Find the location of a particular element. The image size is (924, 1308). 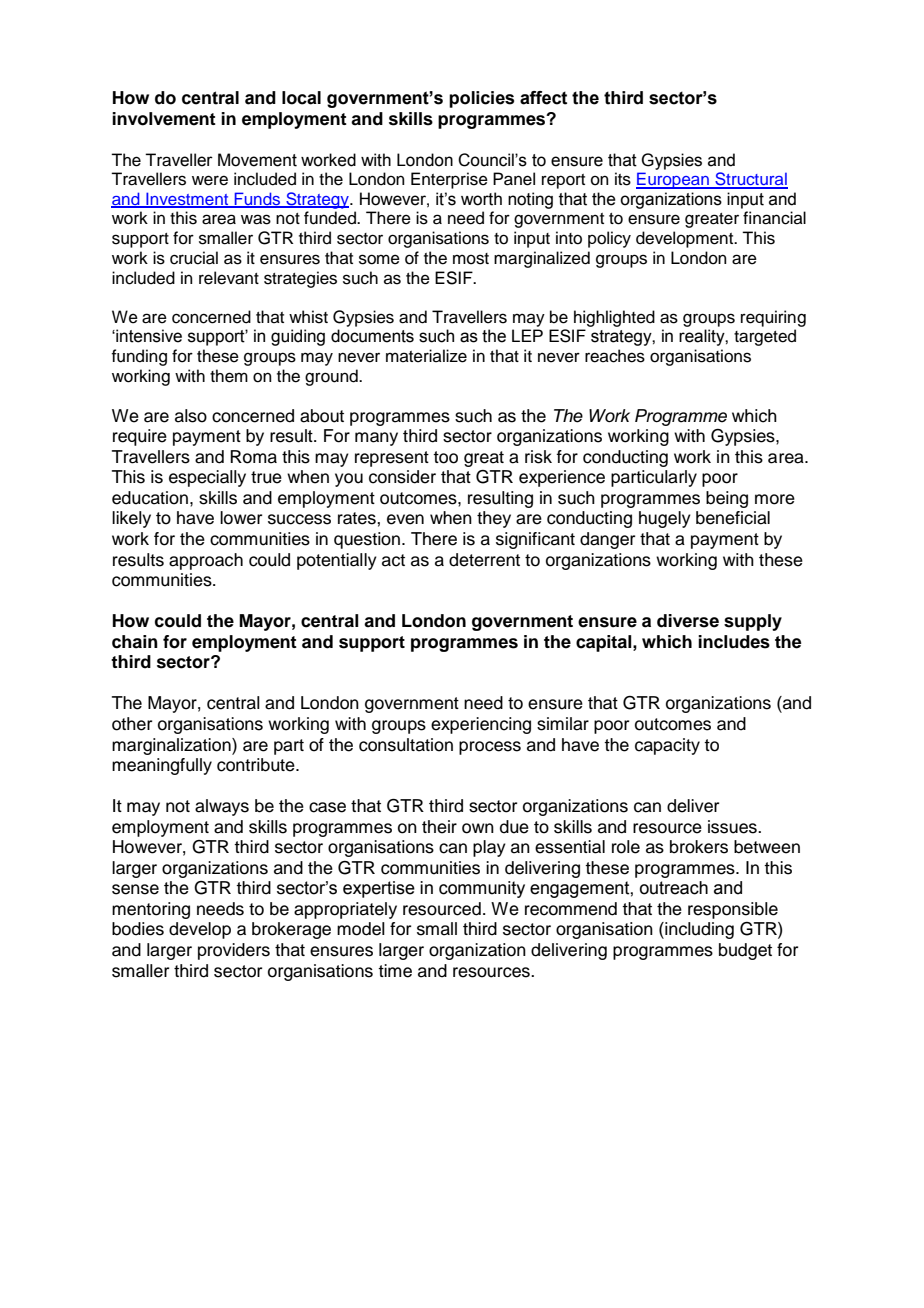

hugely is located at coordinates (665, 519).
